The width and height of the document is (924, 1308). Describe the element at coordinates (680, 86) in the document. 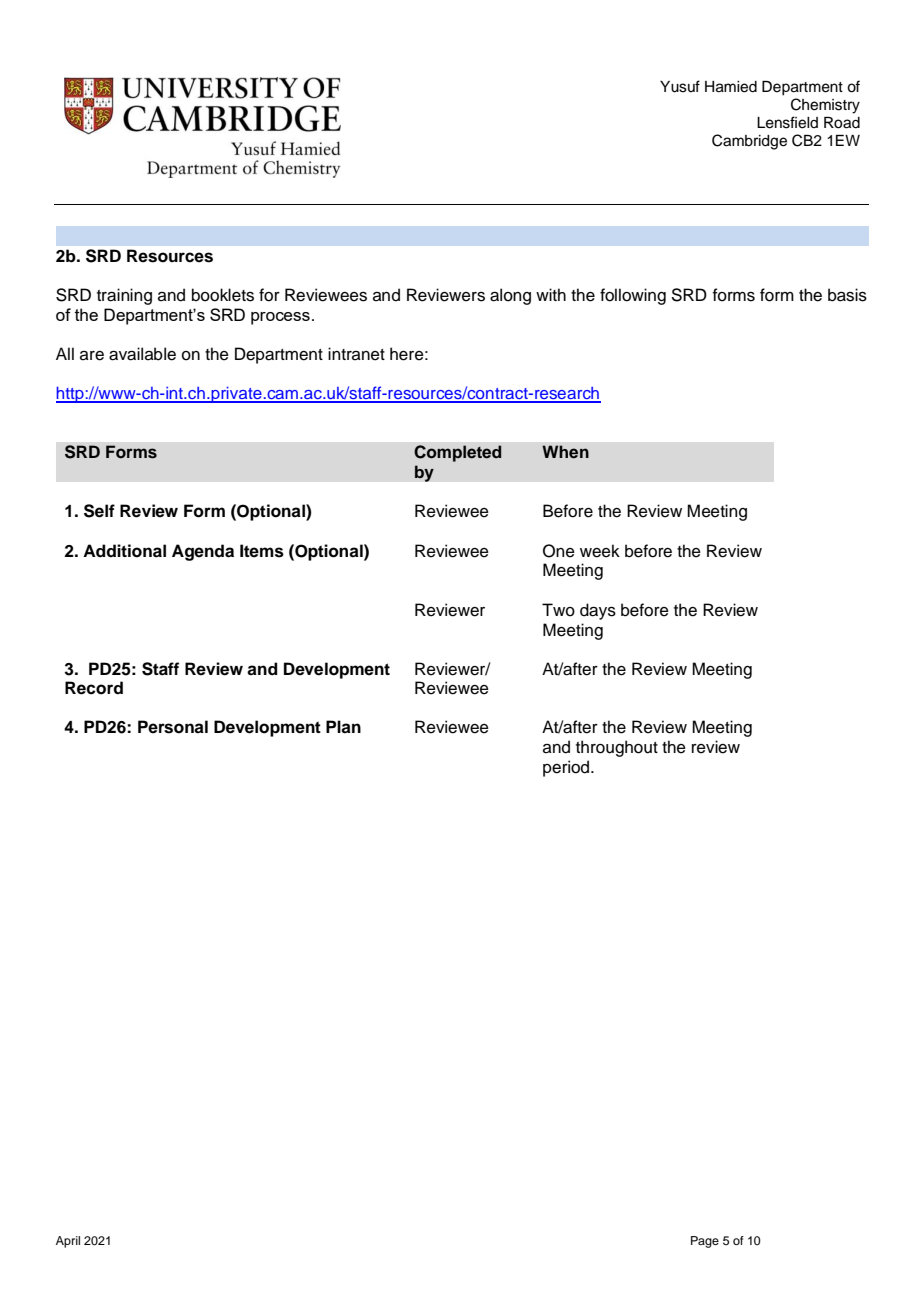

I see `Yusuf` at that location.
